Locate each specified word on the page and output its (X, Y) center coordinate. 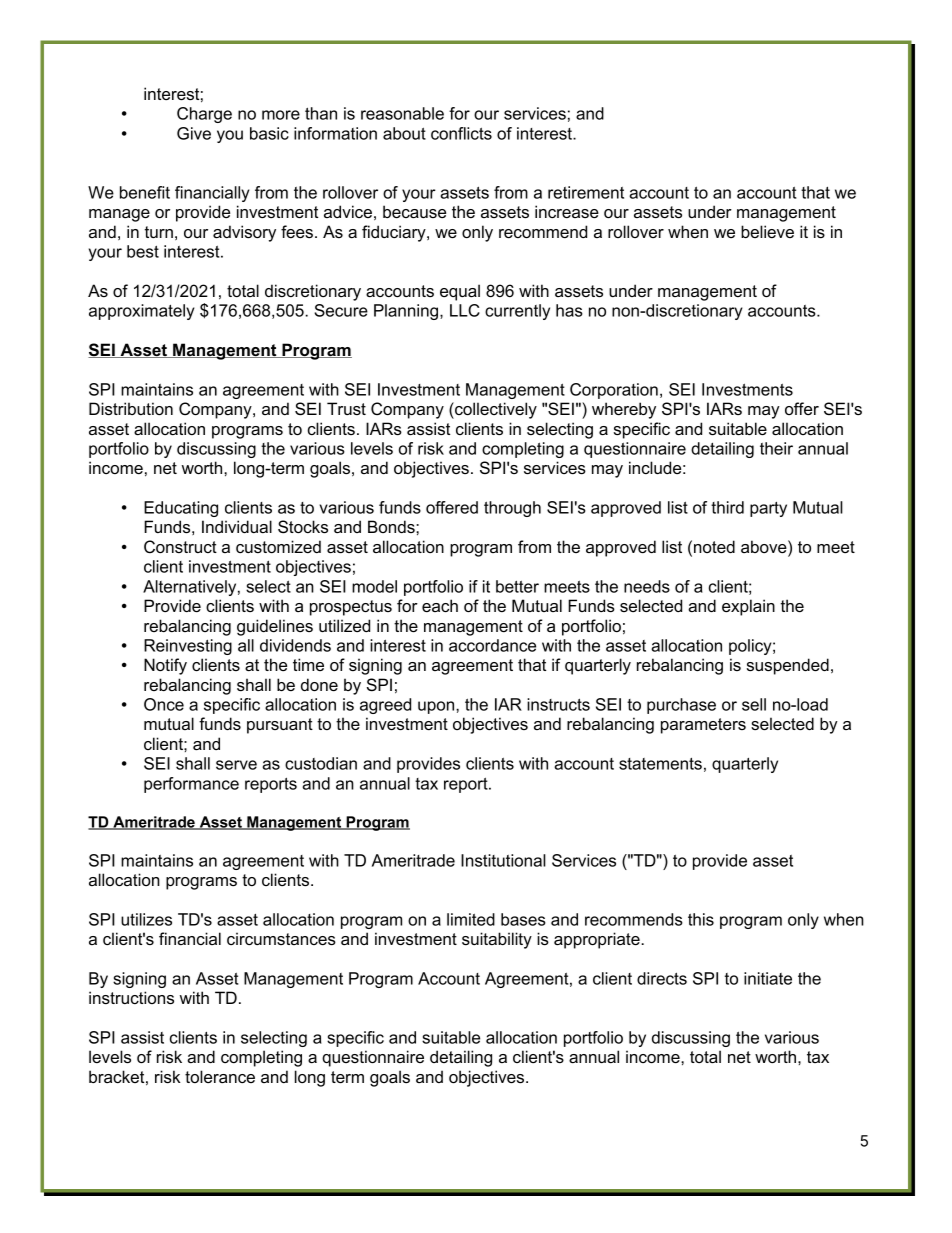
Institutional (503, 860)
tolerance (220, 1076)
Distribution (131, 408)
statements (660, 764)
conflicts (461, 133)
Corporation (614, 391)
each (440, 605)
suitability (497, 940)
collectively (495, 410)
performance (191, 785)
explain (748, 607)
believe (767, 231)
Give (194, 133)
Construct (180, 546)
